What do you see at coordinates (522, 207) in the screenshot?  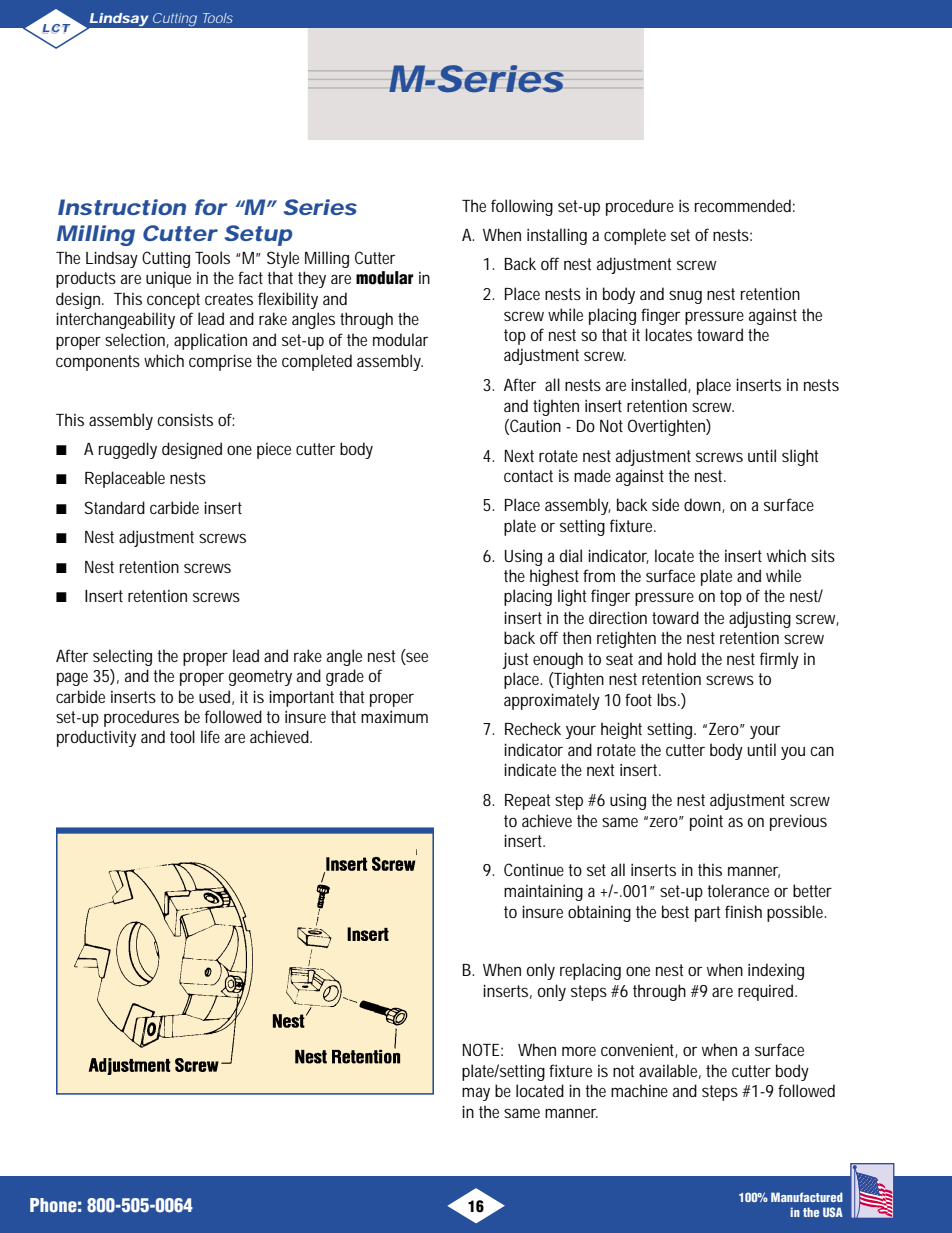 I see `following` at bounding box center [522, 207].
